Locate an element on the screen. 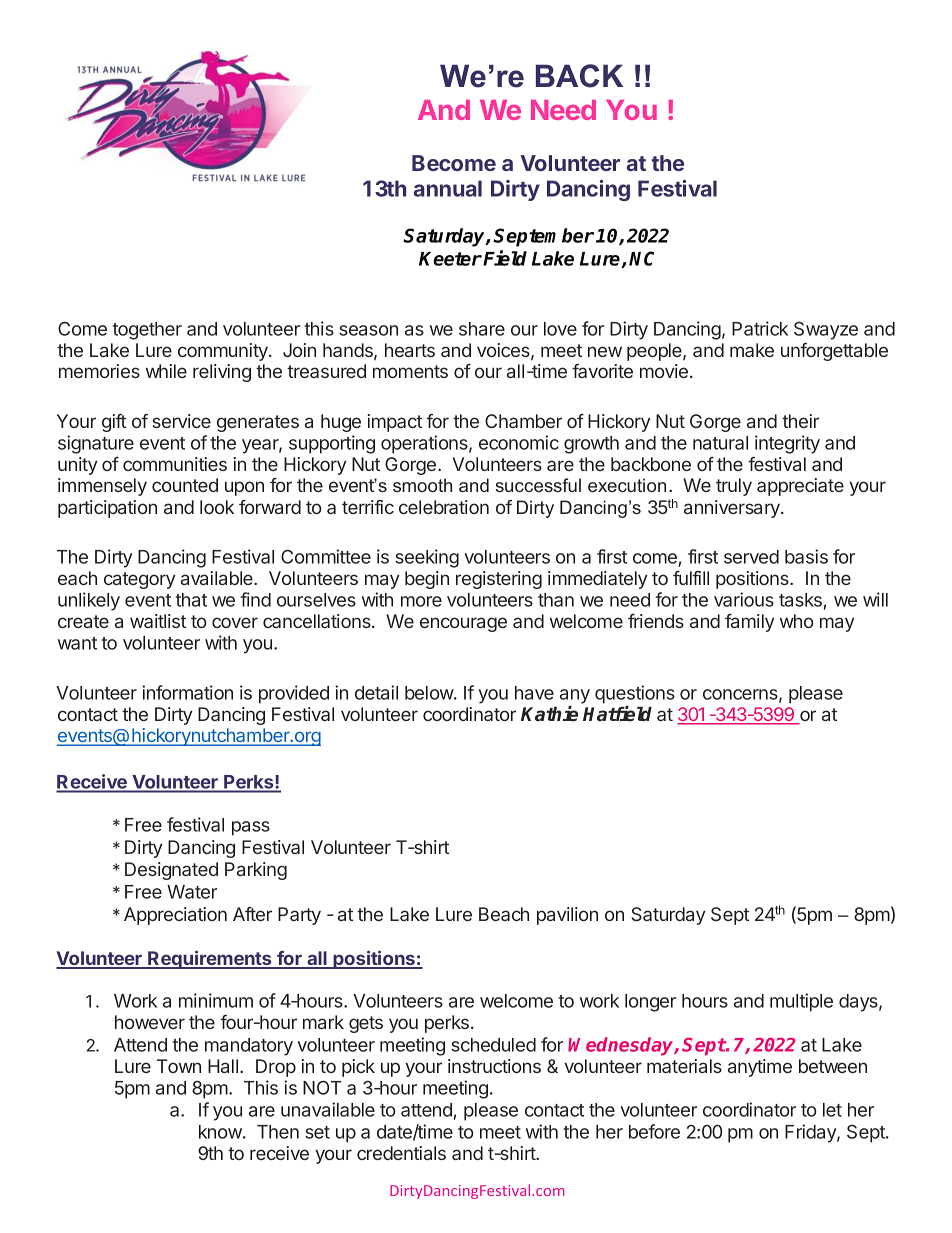  Town is located at coordinates (179, 1066).
